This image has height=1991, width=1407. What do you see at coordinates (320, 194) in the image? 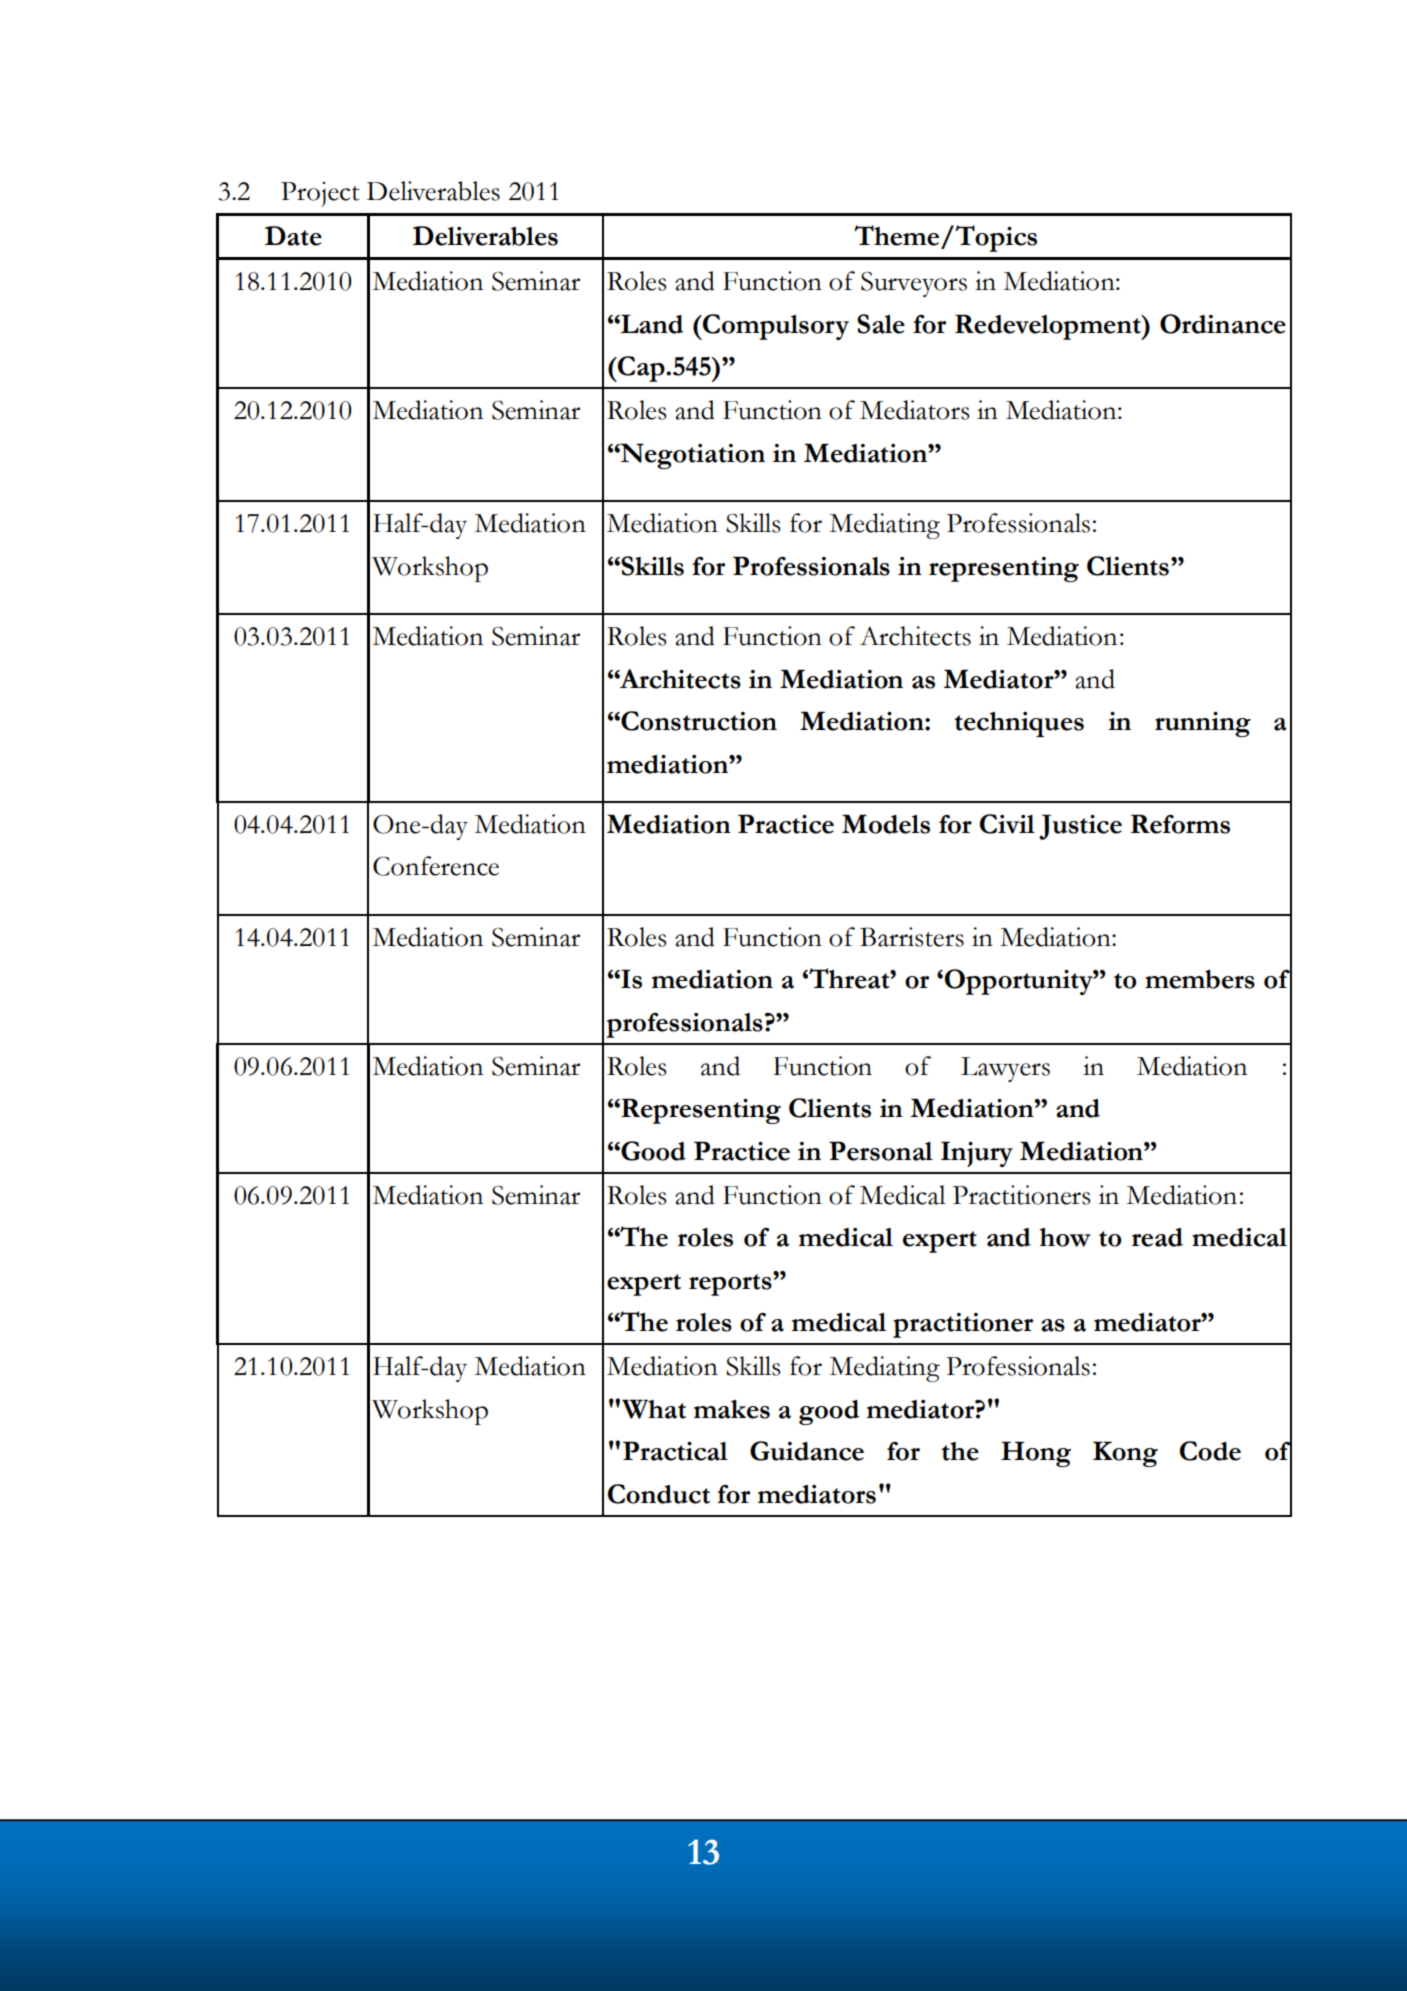
I see `Project` at bounding box center [320, 194].
